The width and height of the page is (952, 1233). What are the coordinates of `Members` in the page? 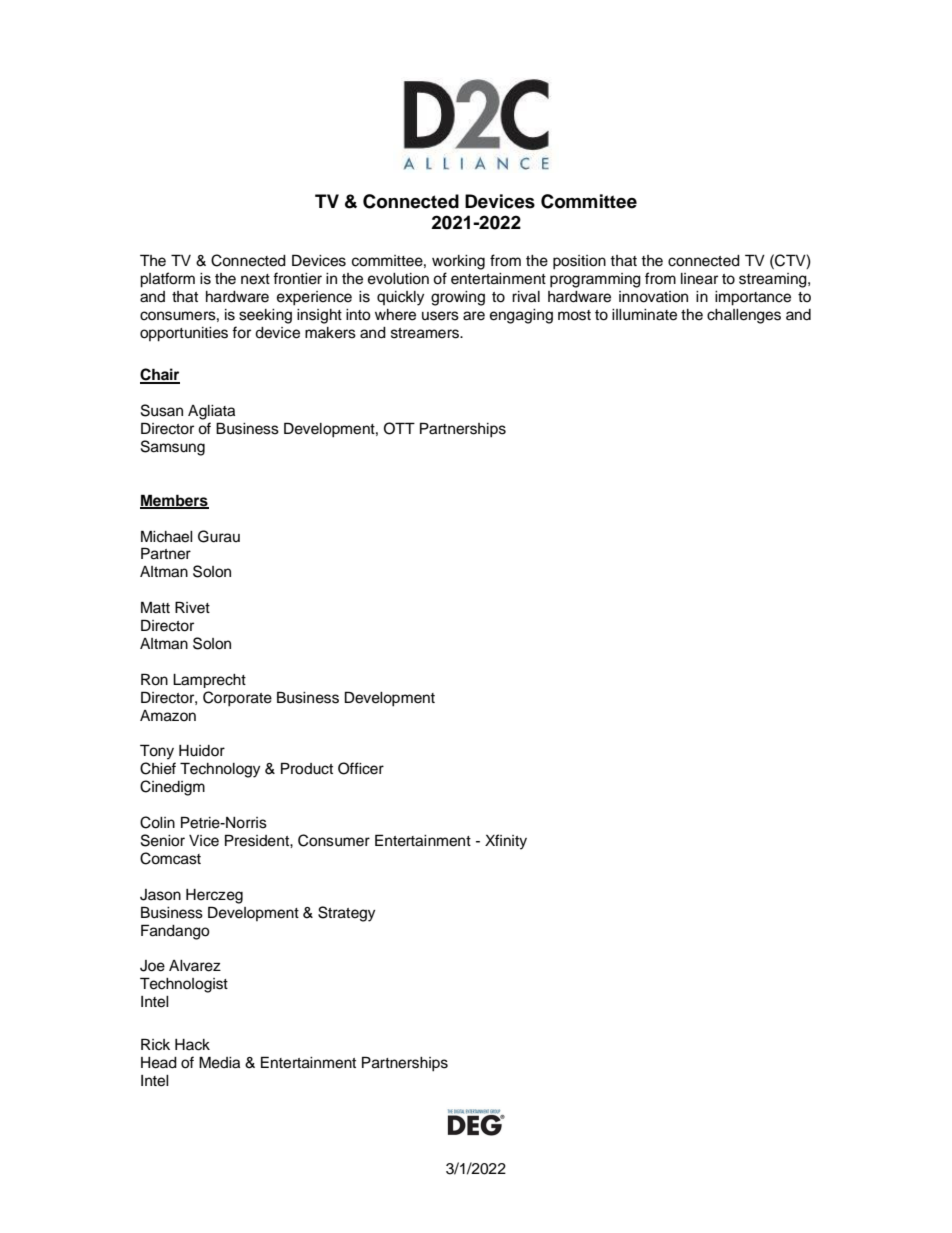 It's located at (174, 501).
